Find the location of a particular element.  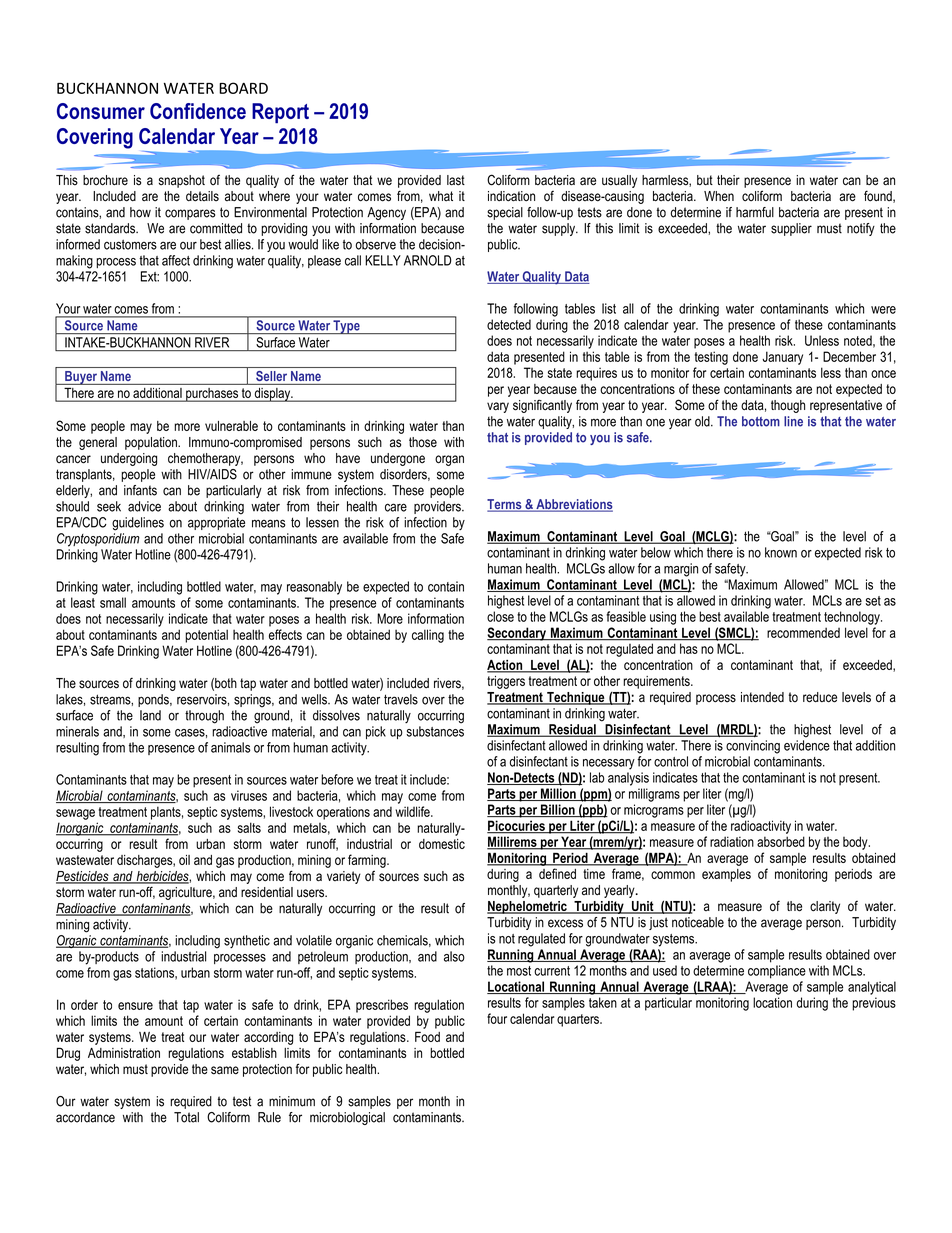

close is located at coordinates (500, 616).
